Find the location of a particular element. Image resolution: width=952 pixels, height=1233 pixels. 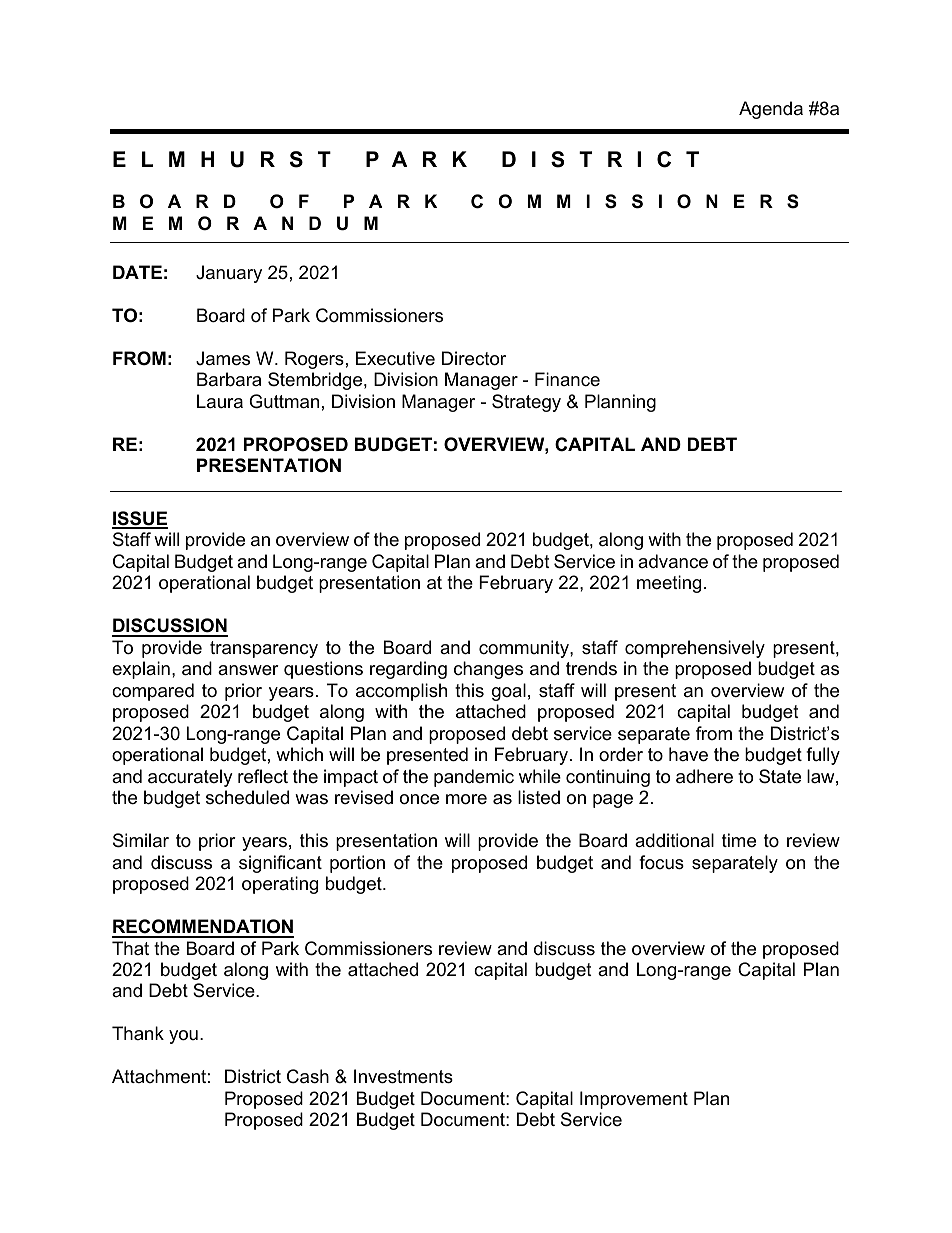

advance is located at coordinates (673, 561).
